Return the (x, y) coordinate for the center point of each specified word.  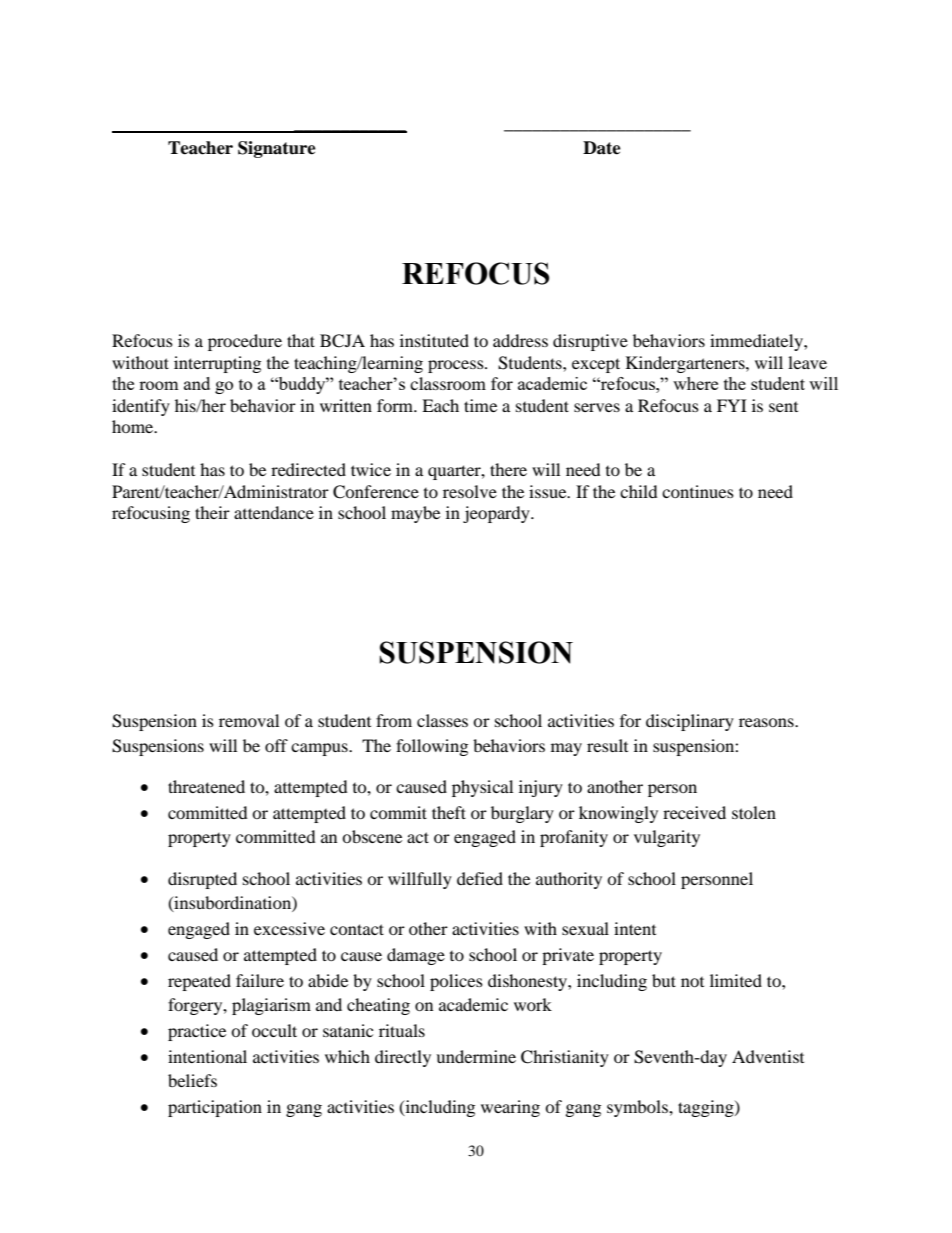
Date (602, 148)
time (480, 405)
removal (249, 720)
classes (442, 720)
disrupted (202, 880)
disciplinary (690, 722)
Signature (277, 149)
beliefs (192, 1080)
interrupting (217, 364)
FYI (732, 405)
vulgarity (667, 838)
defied (480, 878)
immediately (757, 342)
